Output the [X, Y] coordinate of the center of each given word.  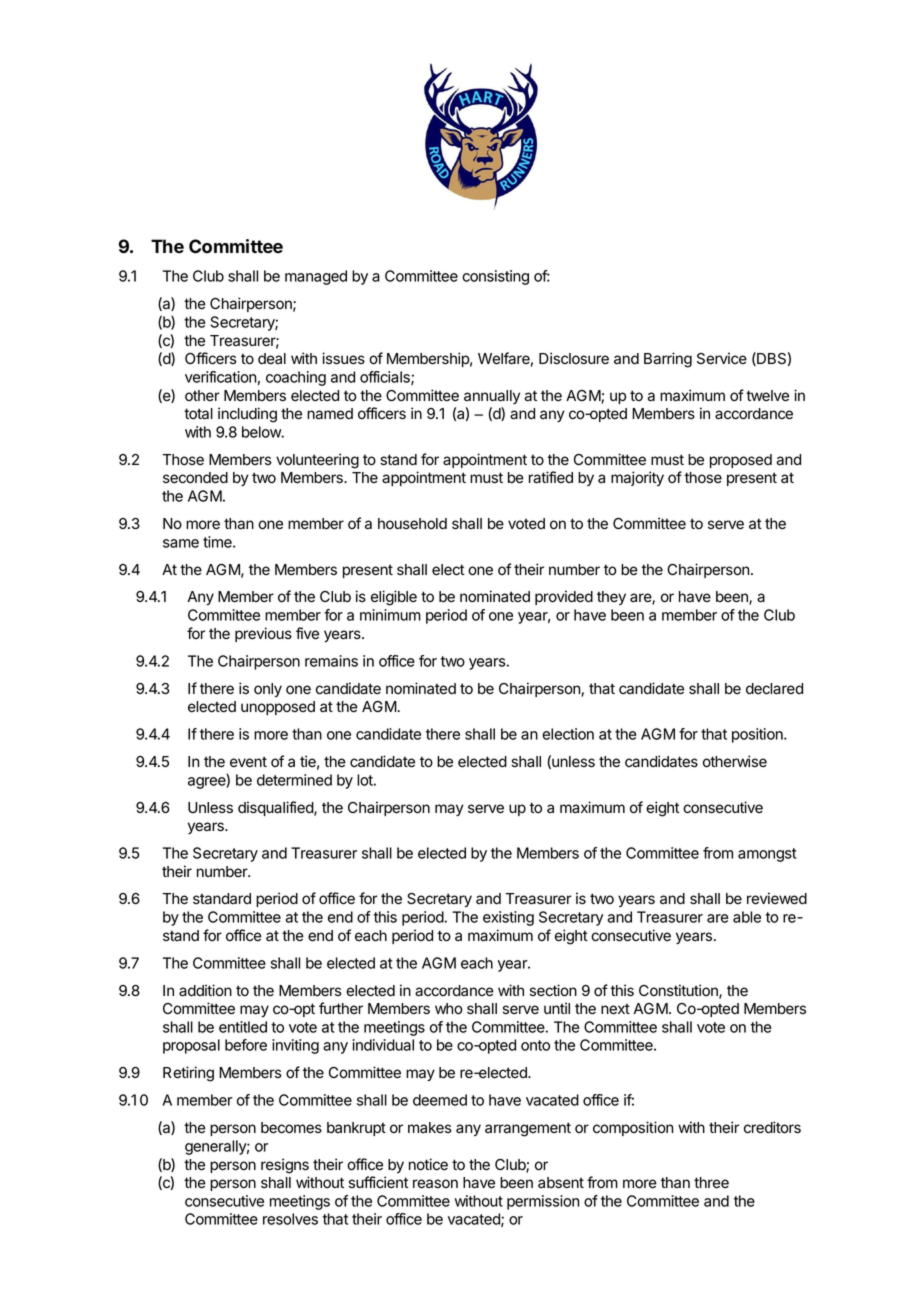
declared [774, 689]
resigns [285, 1166]
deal [272, 359]
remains [331, 661]
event [248, 762]
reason [435, 1184]
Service [722, 358]
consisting [495, 277]
